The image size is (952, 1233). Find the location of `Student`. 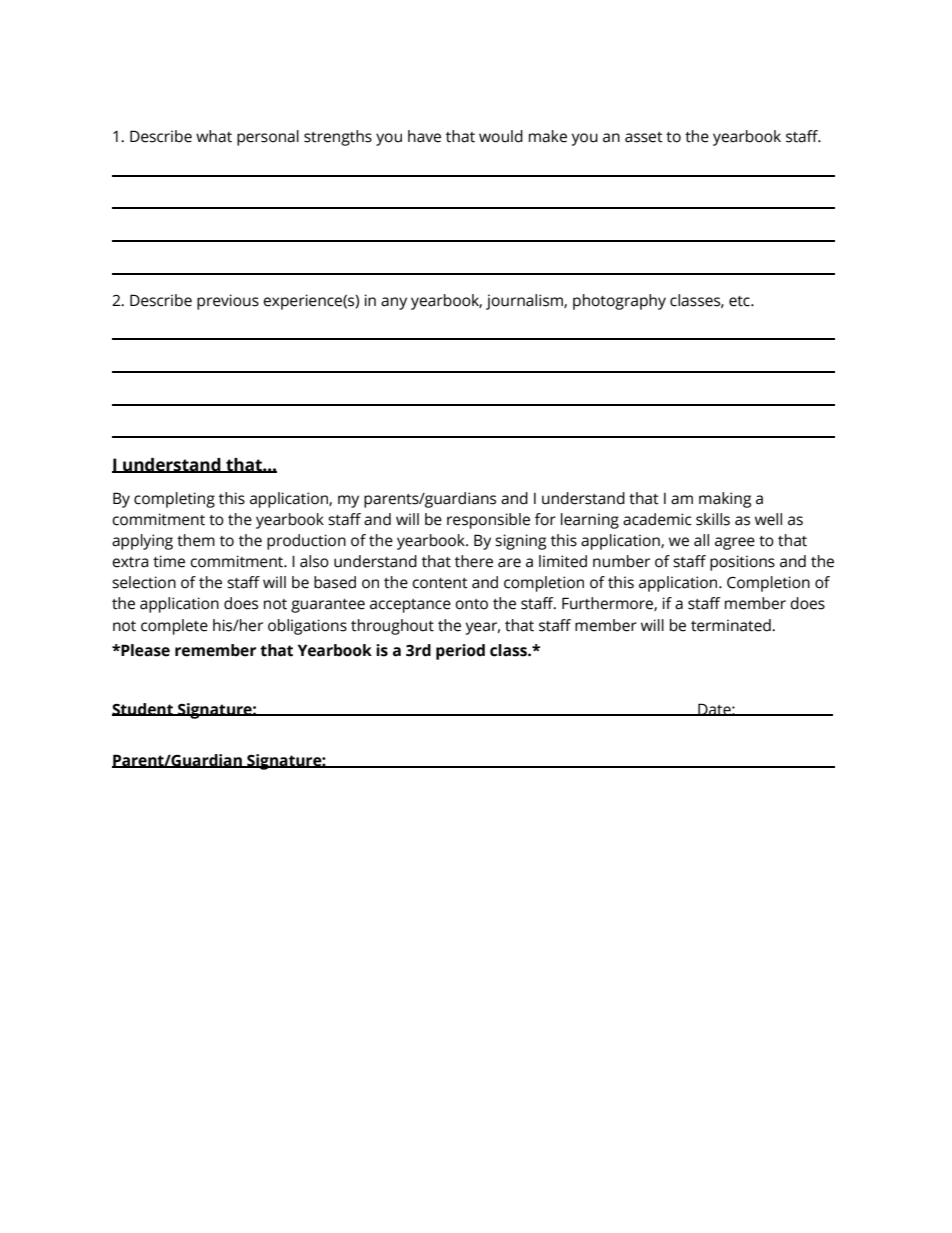

Student is located at coordinates (144, 709).
